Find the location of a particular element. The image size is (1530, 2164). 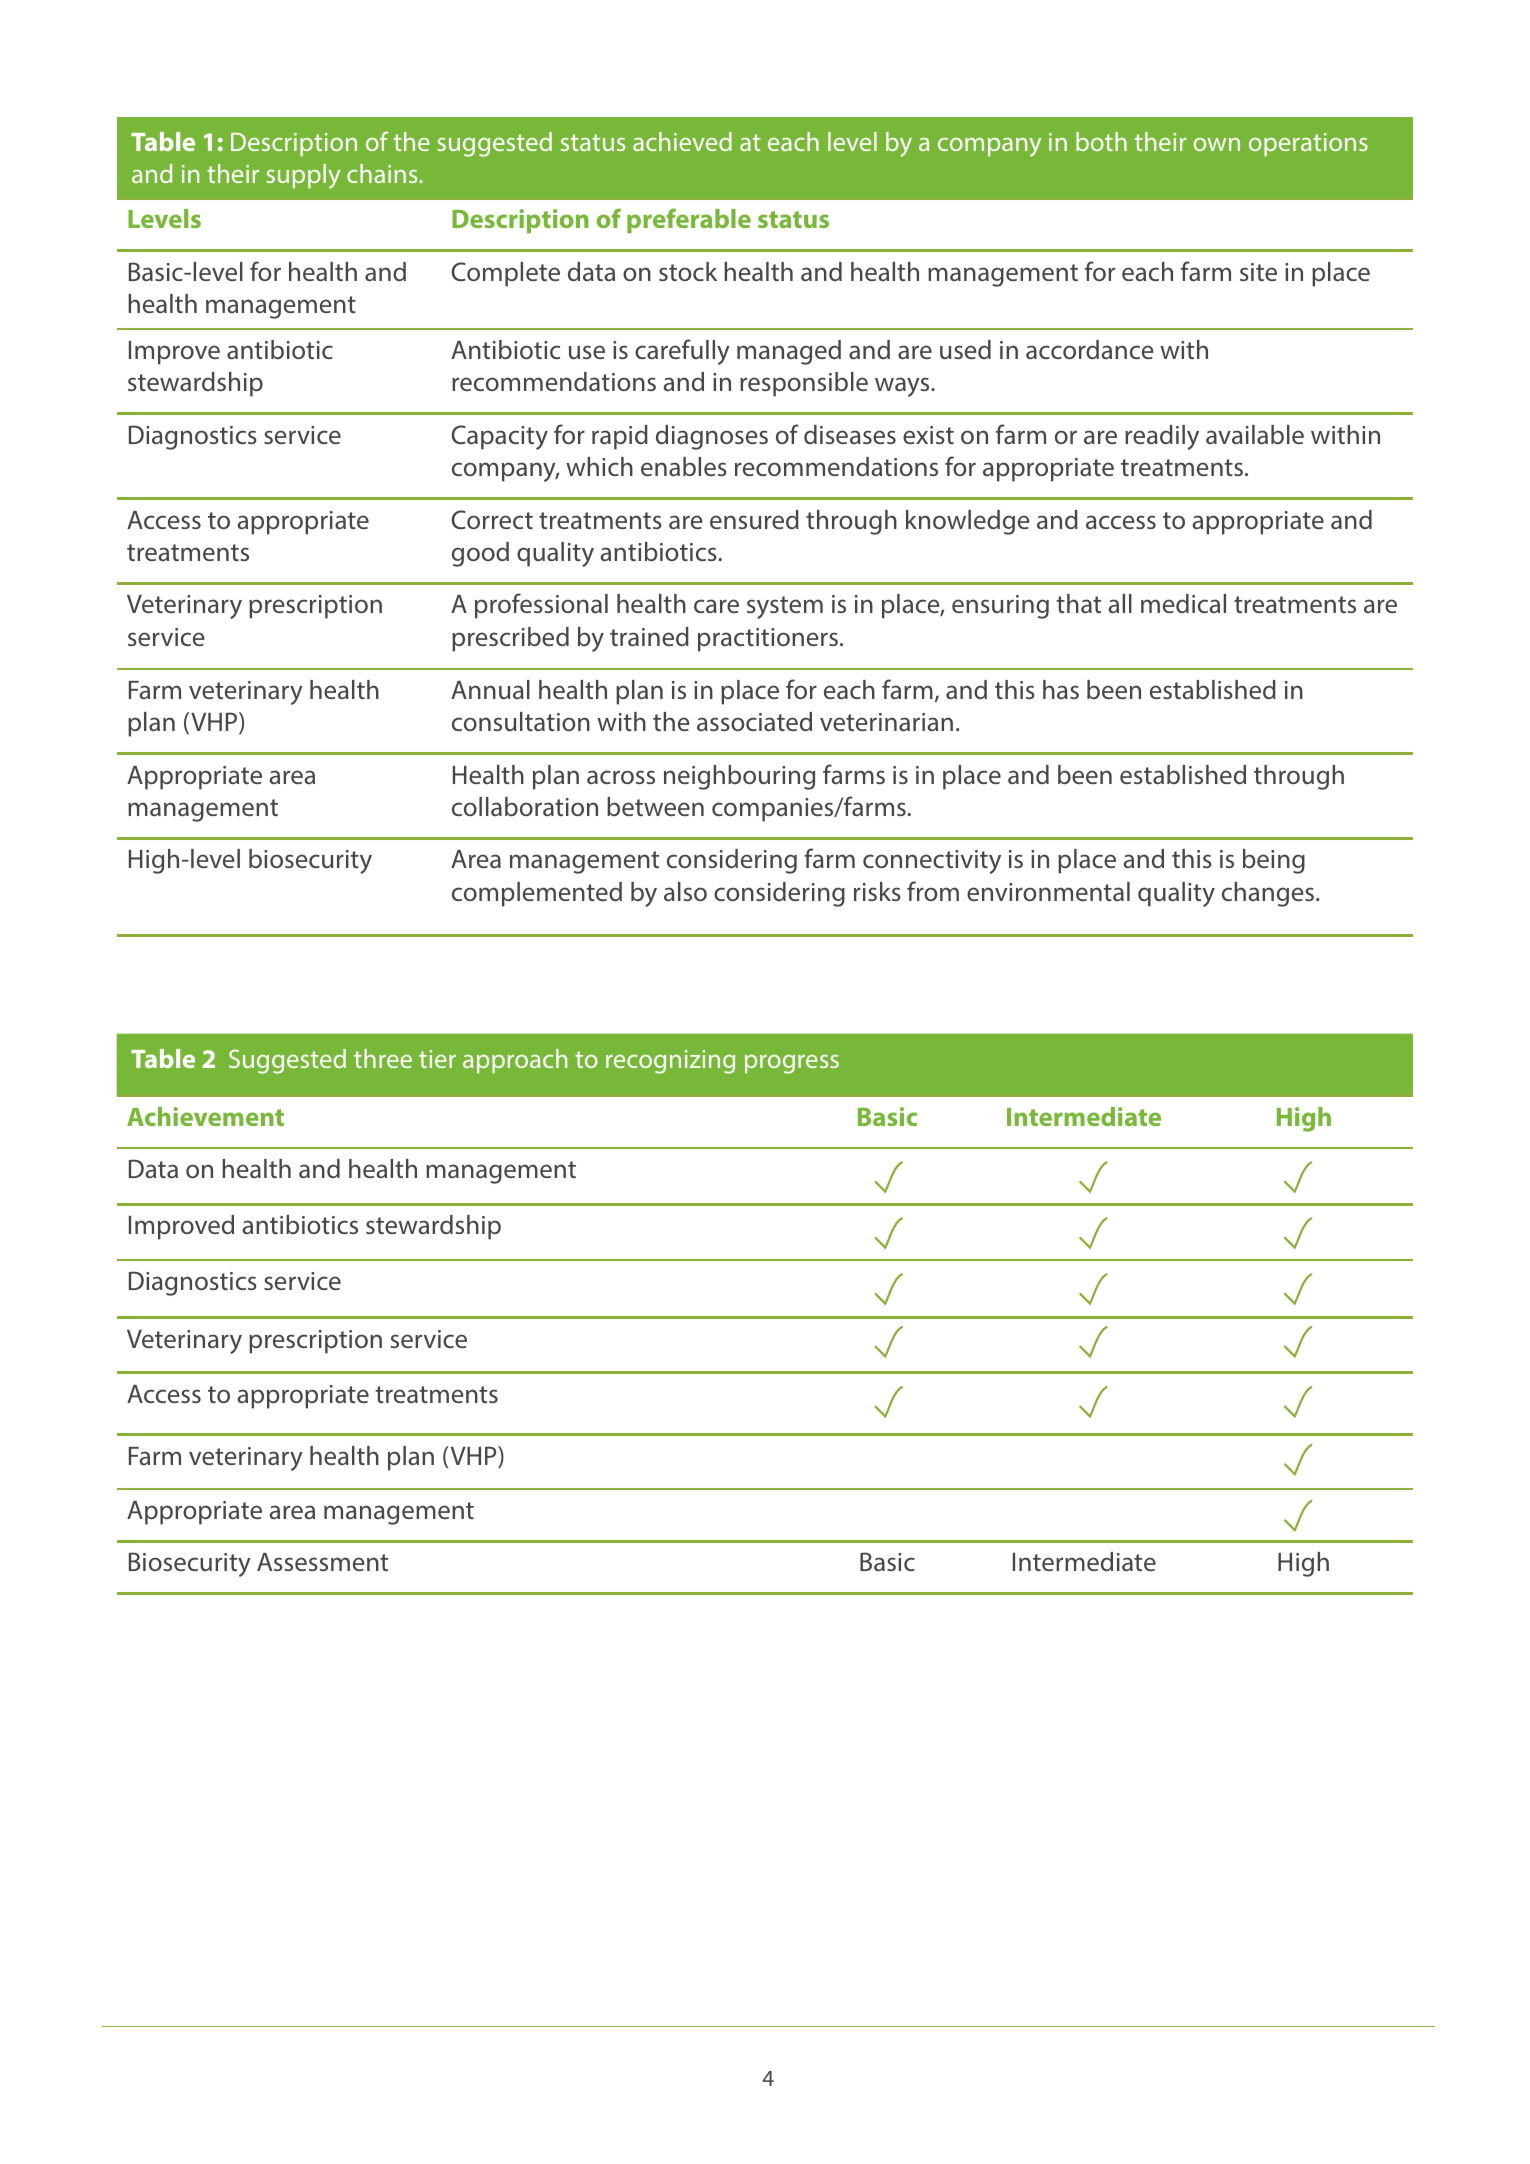

preferable is located at coordinates (689, 220).
